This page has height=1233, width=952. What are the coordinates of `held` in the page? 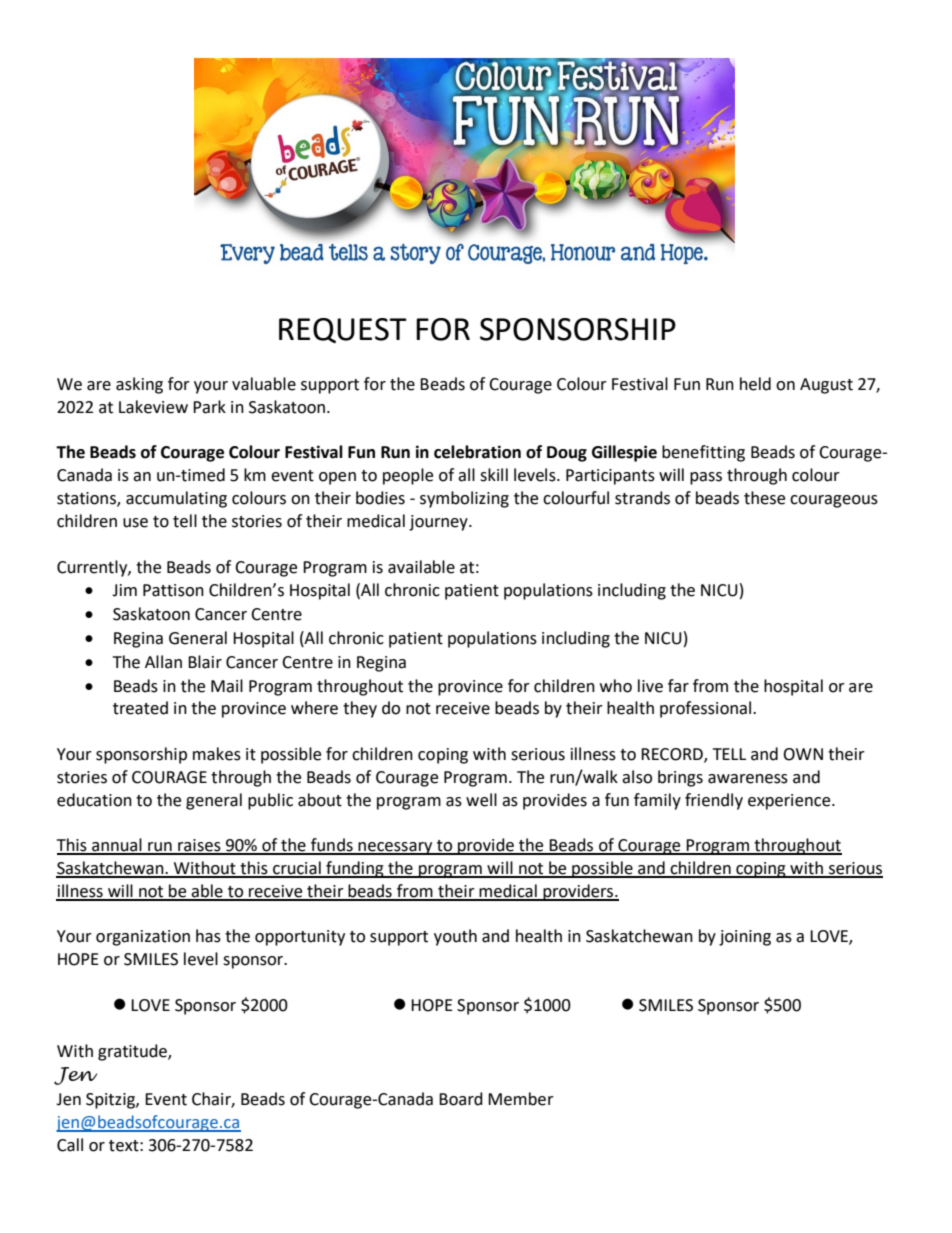 It's located at (755, 384).
